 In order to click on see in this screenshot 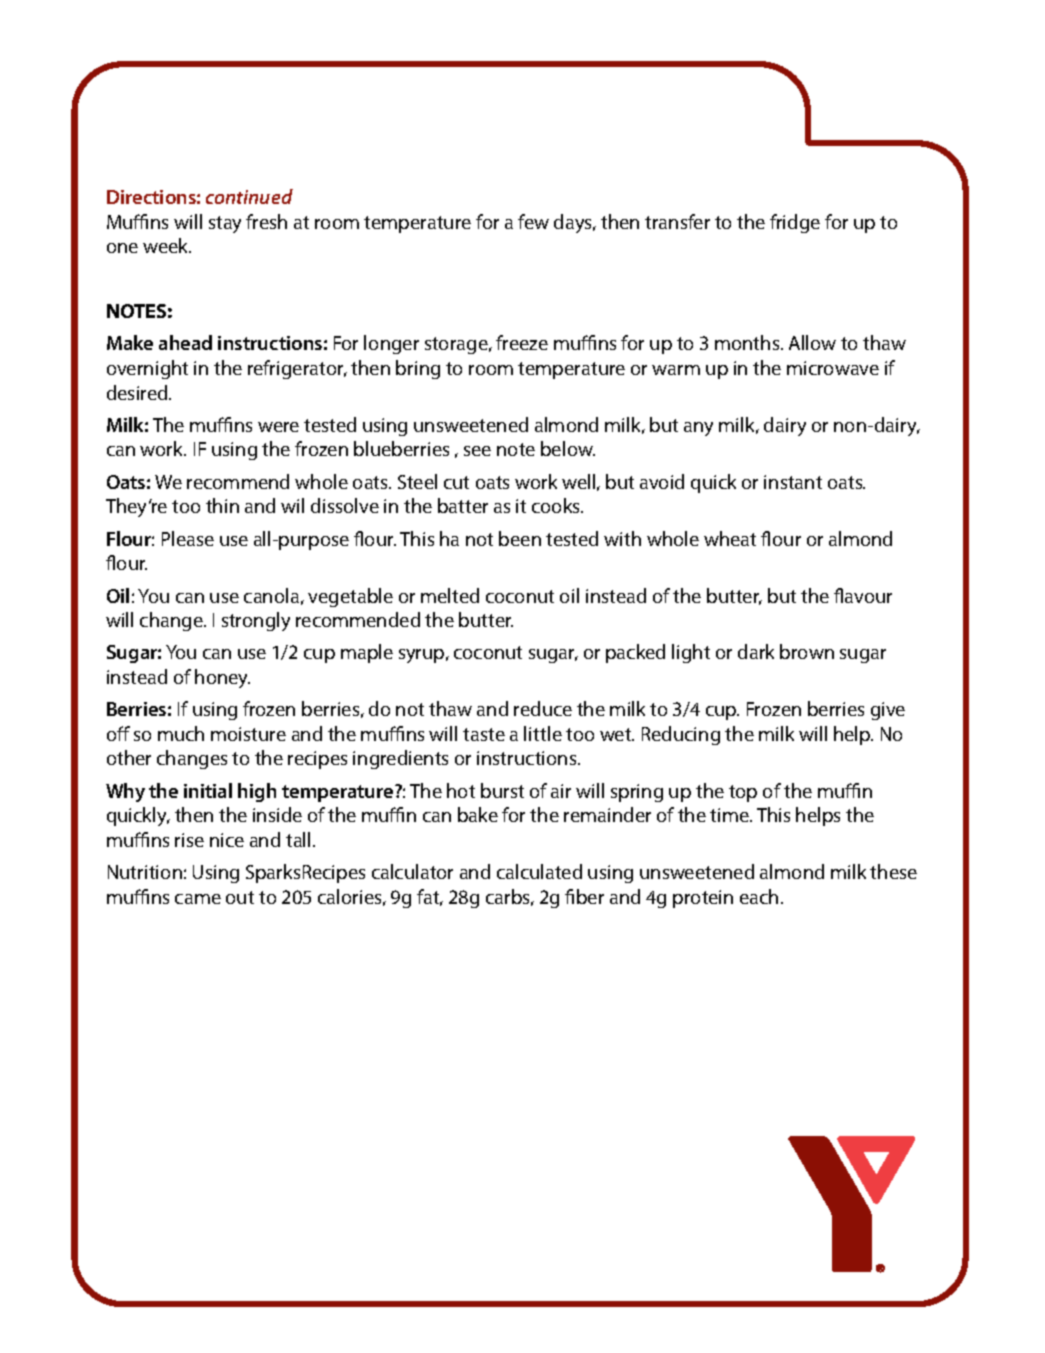, I will do `click(477, 451)`.
